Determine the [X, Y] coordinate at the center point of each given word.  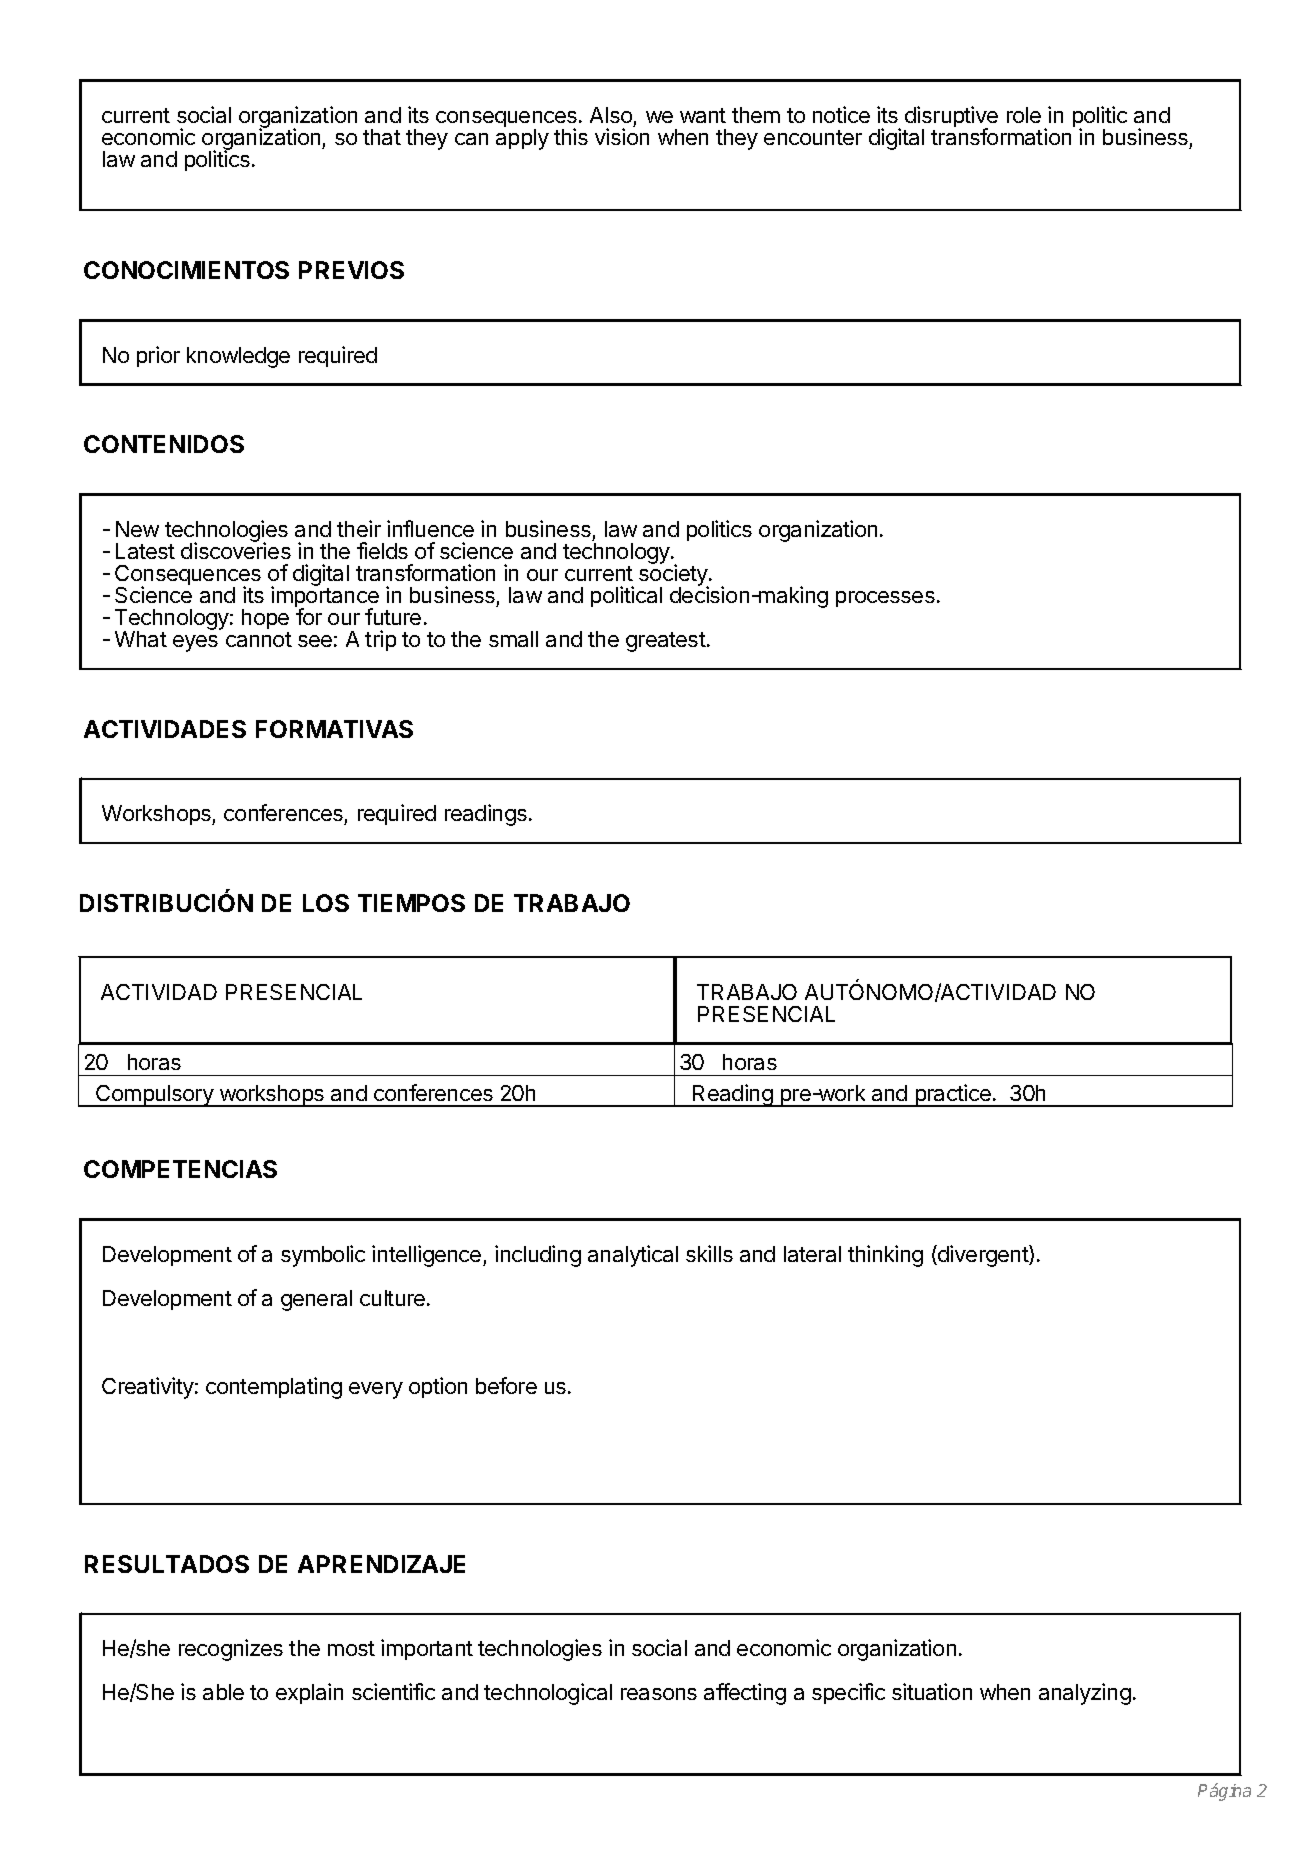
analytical [633, 1256]
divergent [983, 1256]
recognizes [231, 1650]
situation [932, 1691]
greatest [666, 642]
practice [953, 1095]
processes [885, 599]
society [674, 576]
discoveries [236, 550]
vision [622, 136]
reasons [659, 1694]
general [316, 1300]
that [382, 137]
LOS [326, 903]
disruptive [951, 118]
